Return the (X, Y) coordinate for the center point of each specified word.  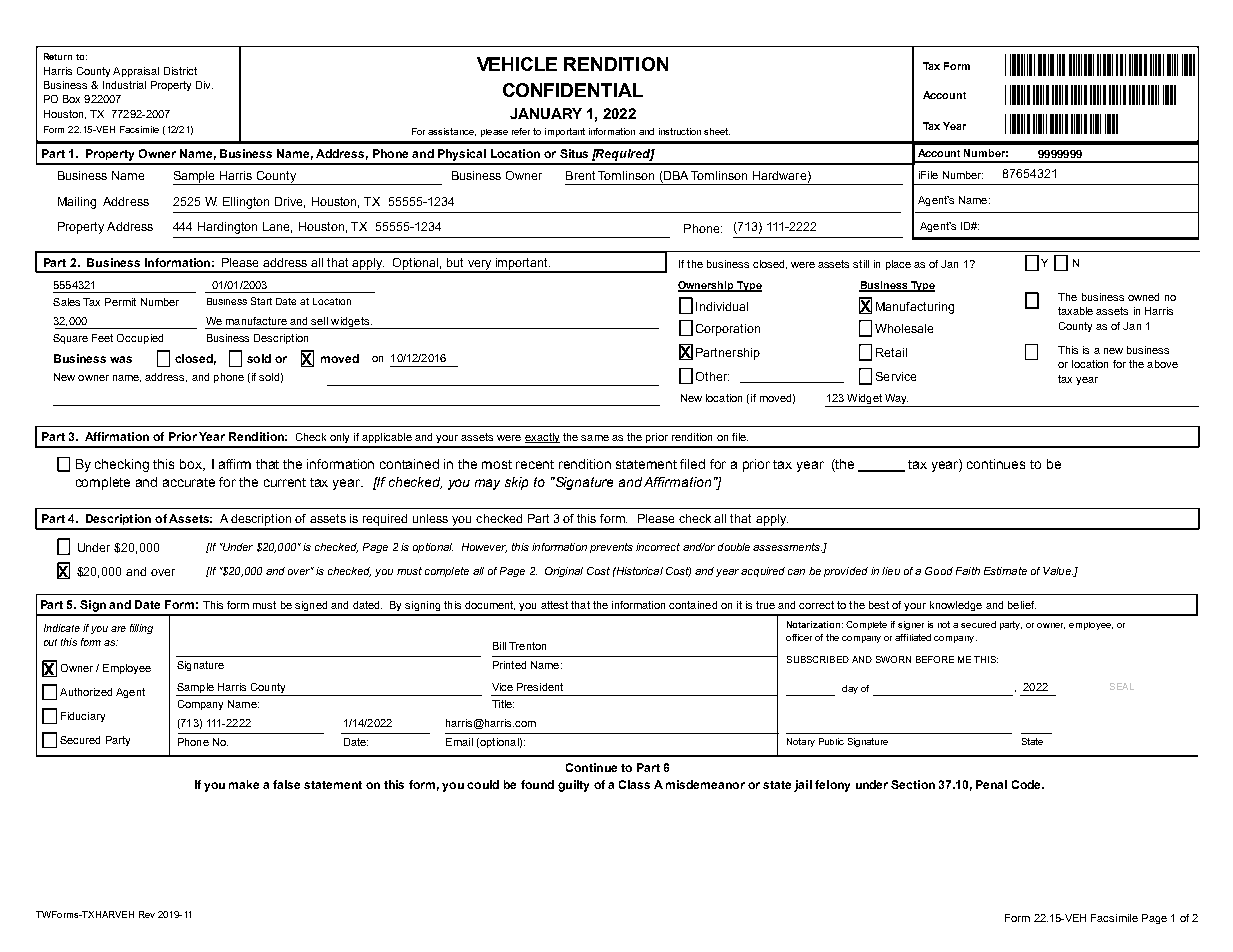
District (180, 71)
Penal (991, 784)
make (244, 784)
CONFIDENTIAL (573, 90)
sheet (717, 131)
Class (634, 784)
